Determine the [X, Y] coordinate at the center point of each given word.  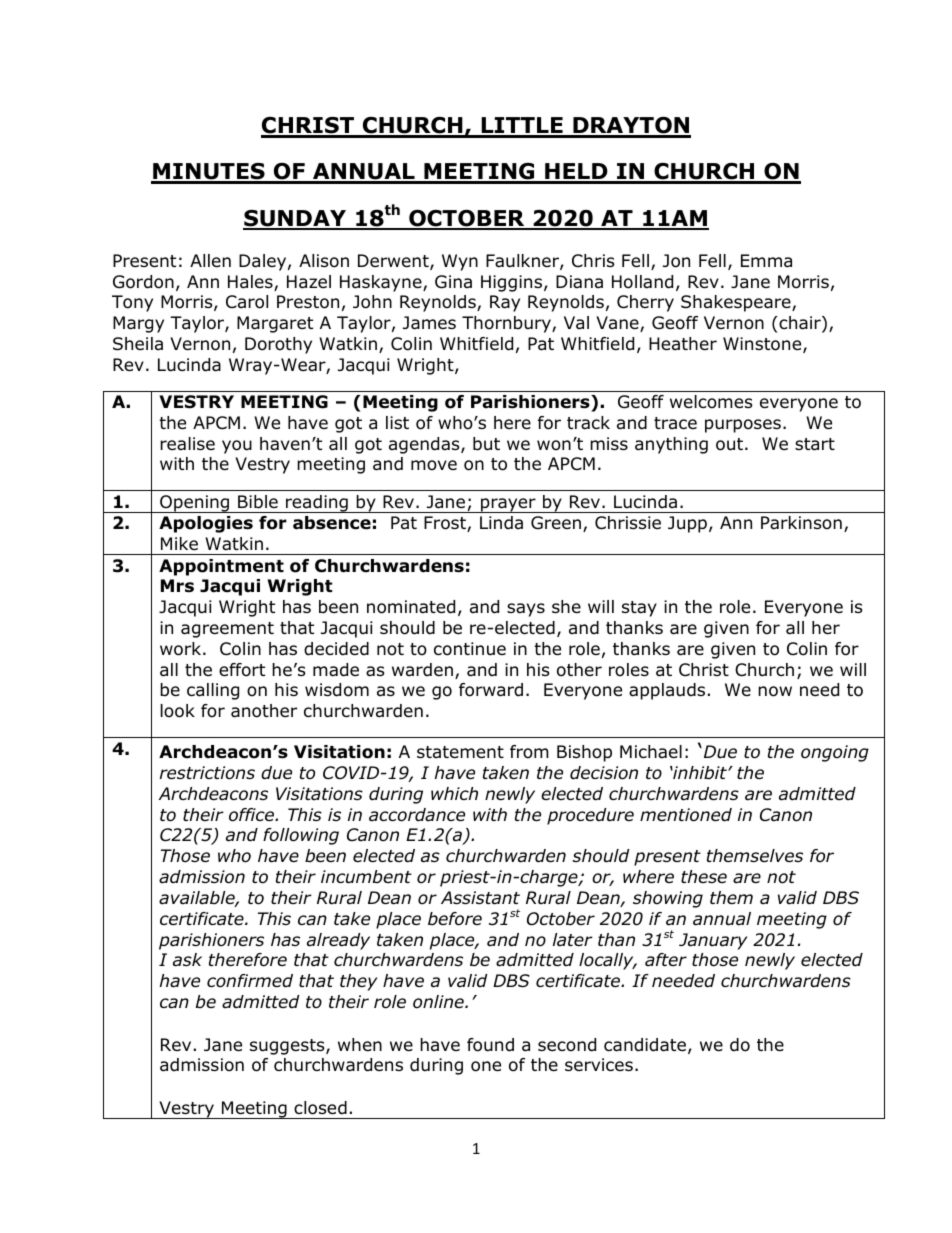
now [775, 691]
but [486, 444]
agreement [227, 630]
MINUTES [209, 173]
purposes [743, 426]
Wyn [460, 262]
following [301, 836]
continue [470, 649]
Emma [766, 261]
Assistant [480, 898]
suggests [288, 1047]
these [704, 876]
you [237, 447]
